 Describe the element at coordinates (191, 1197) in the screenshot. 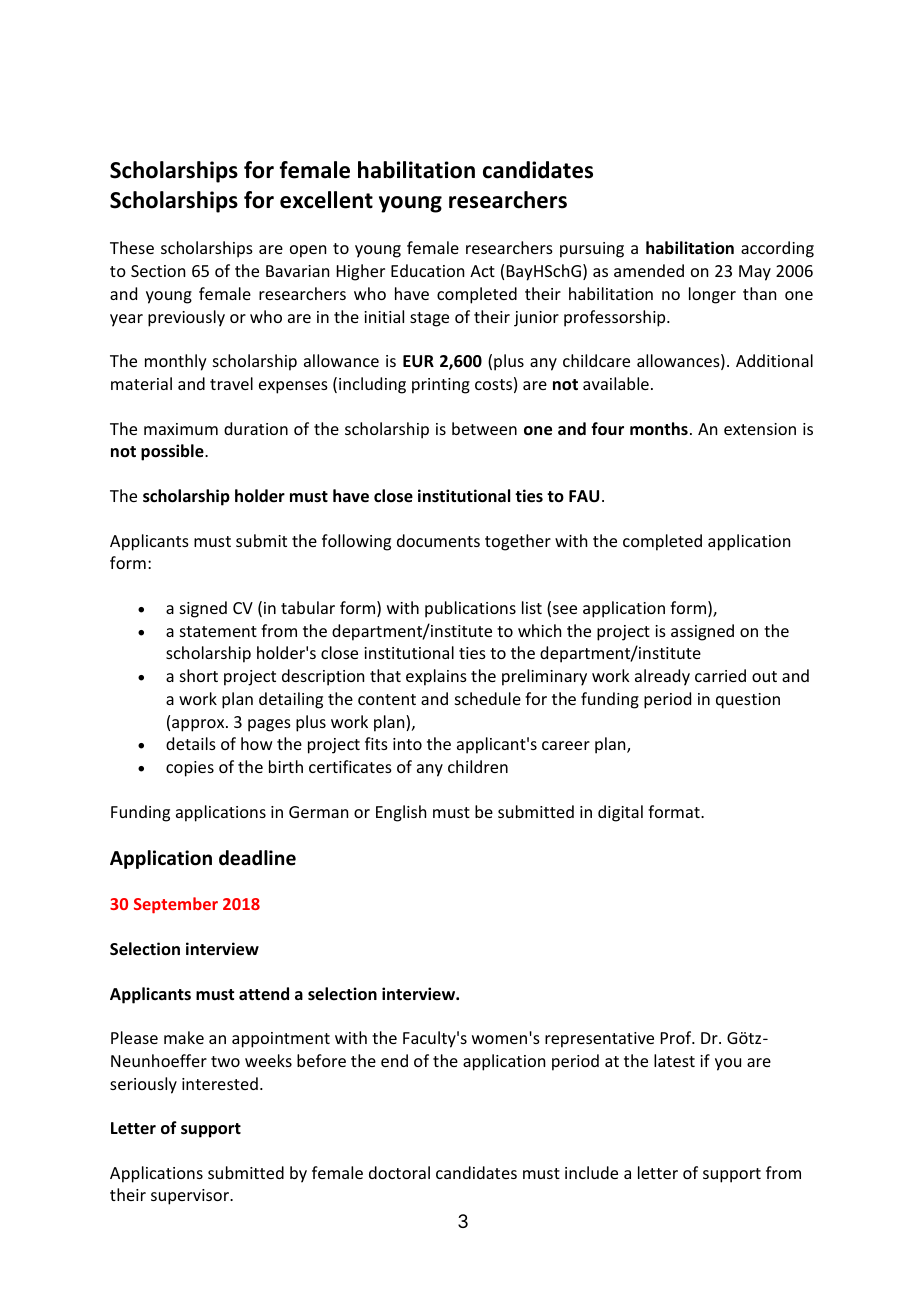

I see `supervisor` at that location.
